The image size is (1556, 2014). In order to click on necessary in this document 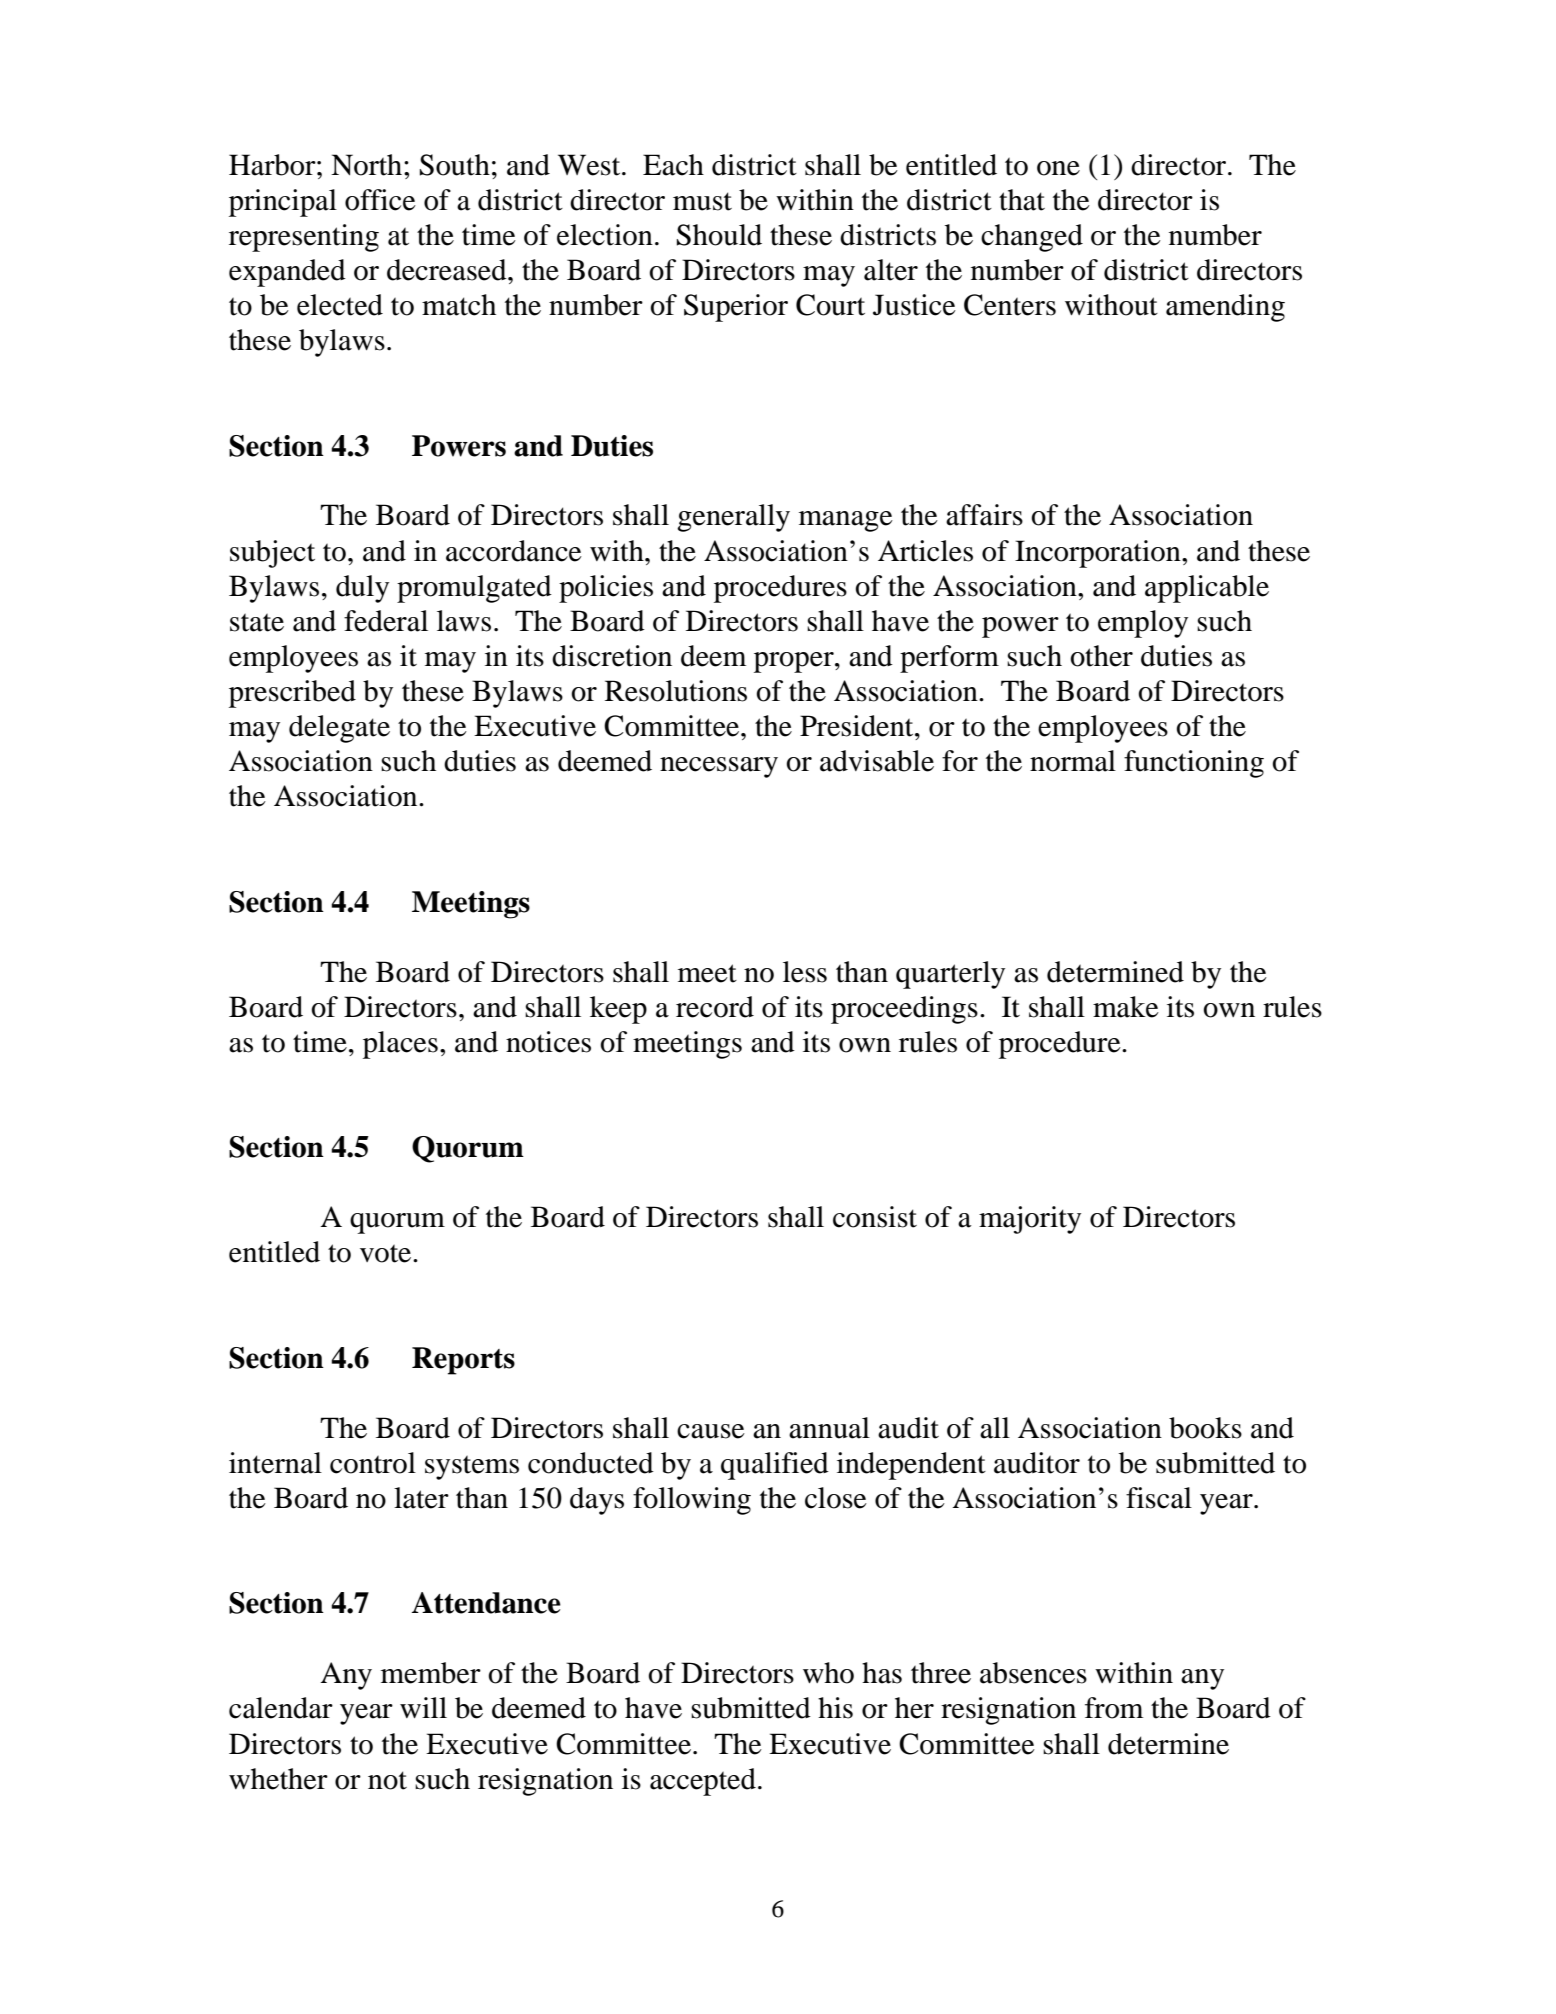, I will do `click(719, 767)`.
